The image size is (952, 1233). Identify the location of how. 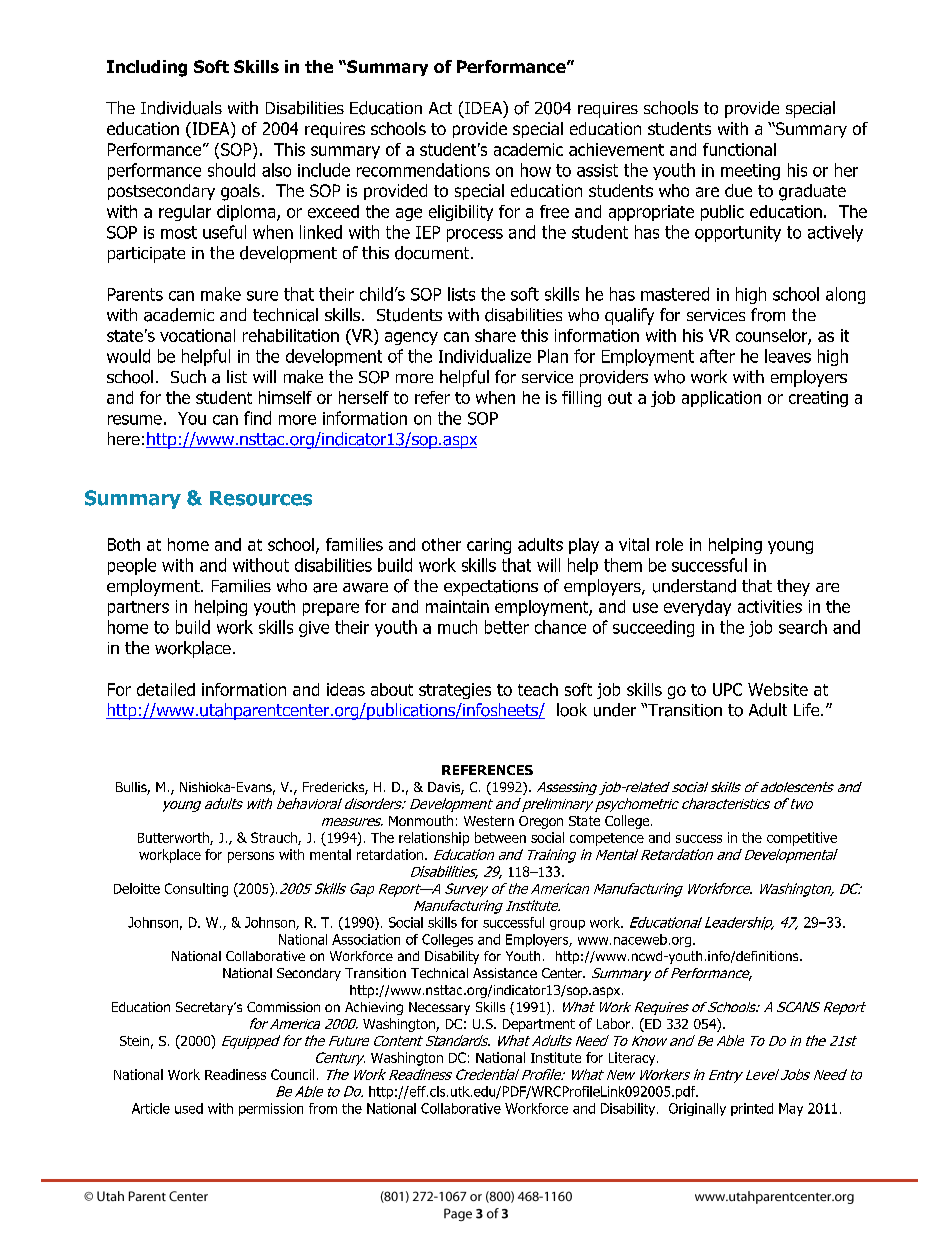
(536, 170).
